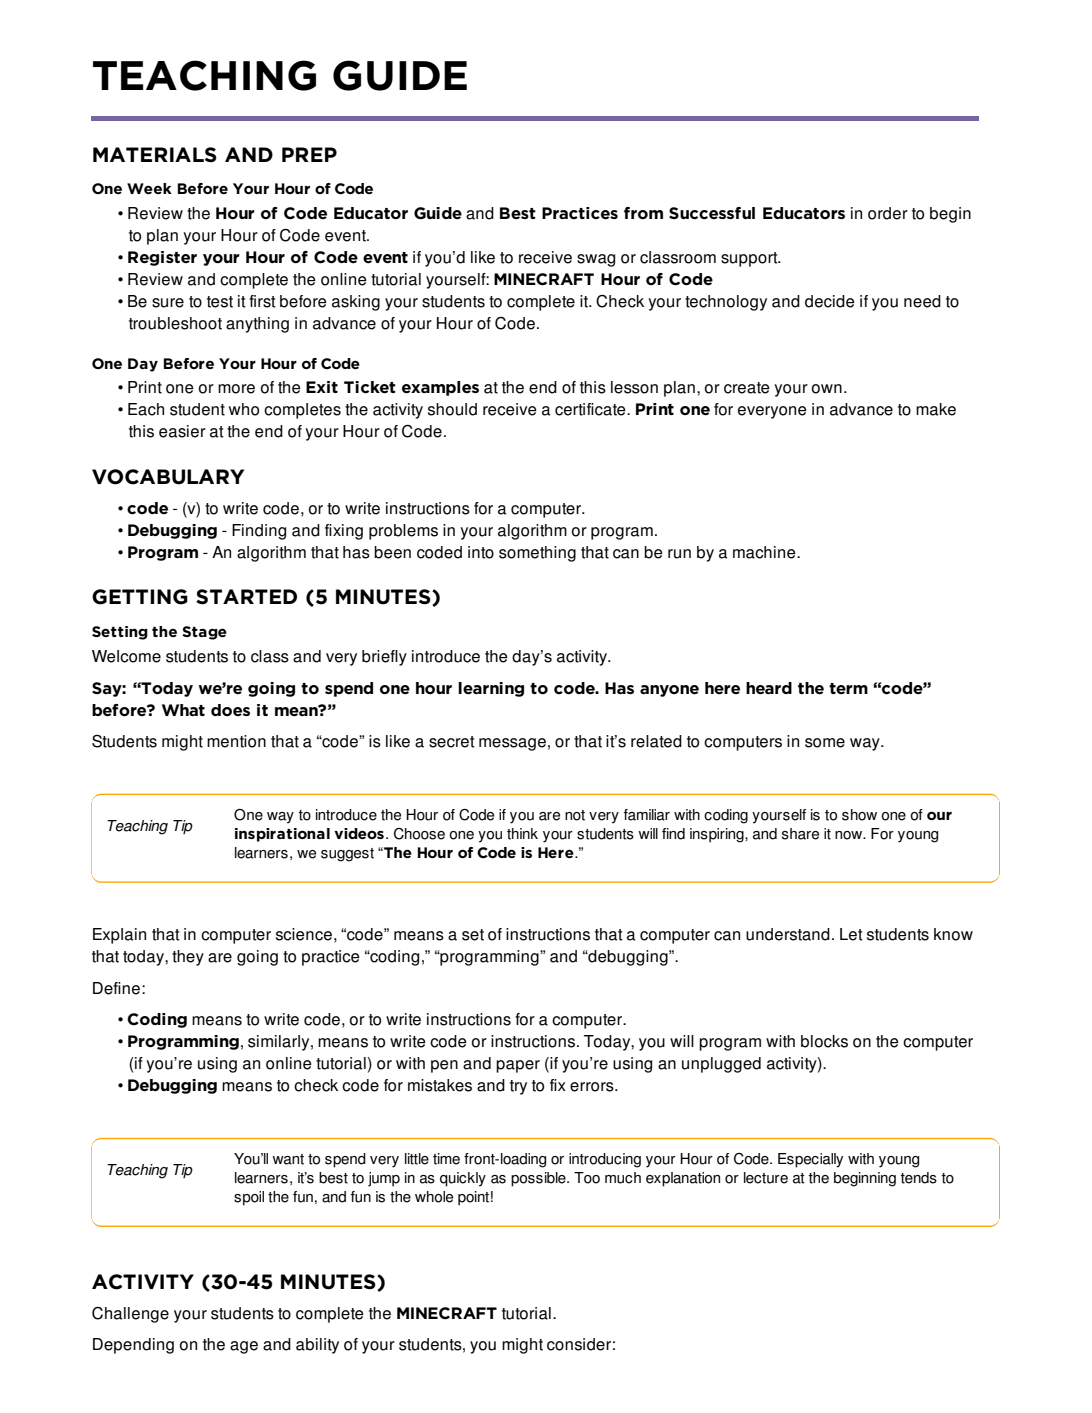 This screenshot has height=1413, width=1092. Describe the element at coordinates (643, 213) in the screenshot. I see `from` at that location.
